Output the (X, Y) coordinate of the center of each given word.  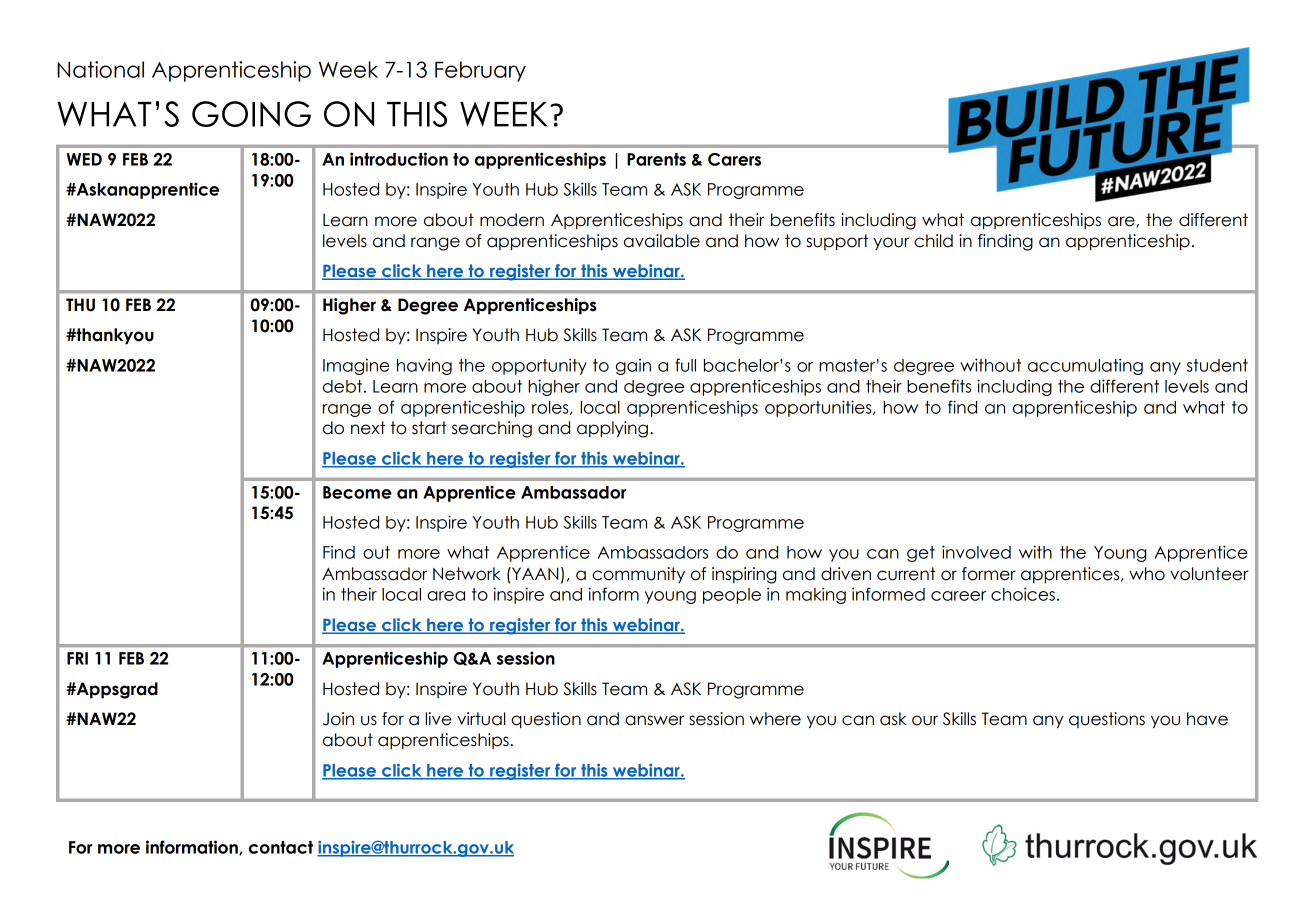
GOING (251, 114)
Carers (734, 159)
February (480, 71)
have (1207, 719)
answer (654, 720)
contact (281, 847)
